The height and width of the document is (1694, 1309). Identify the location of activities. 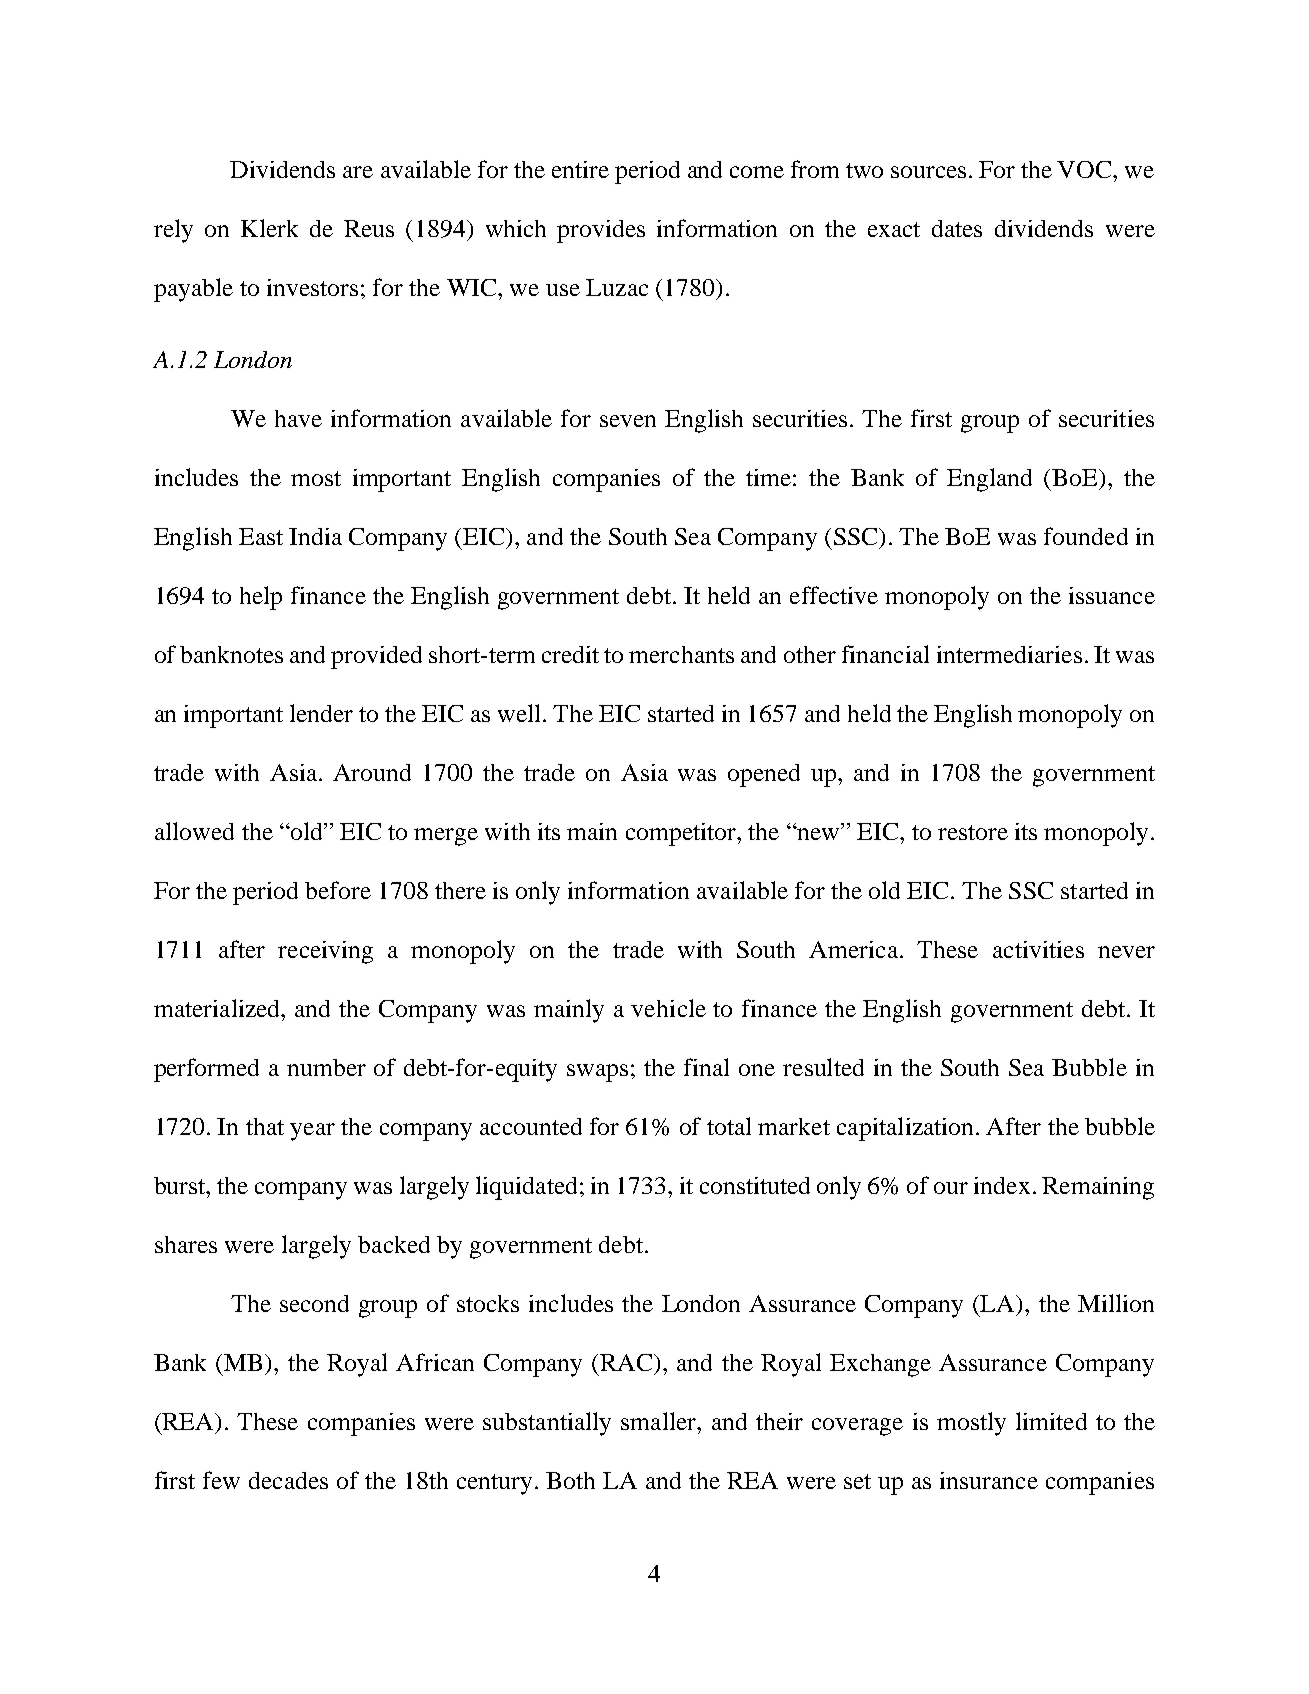
(1038, 949).
